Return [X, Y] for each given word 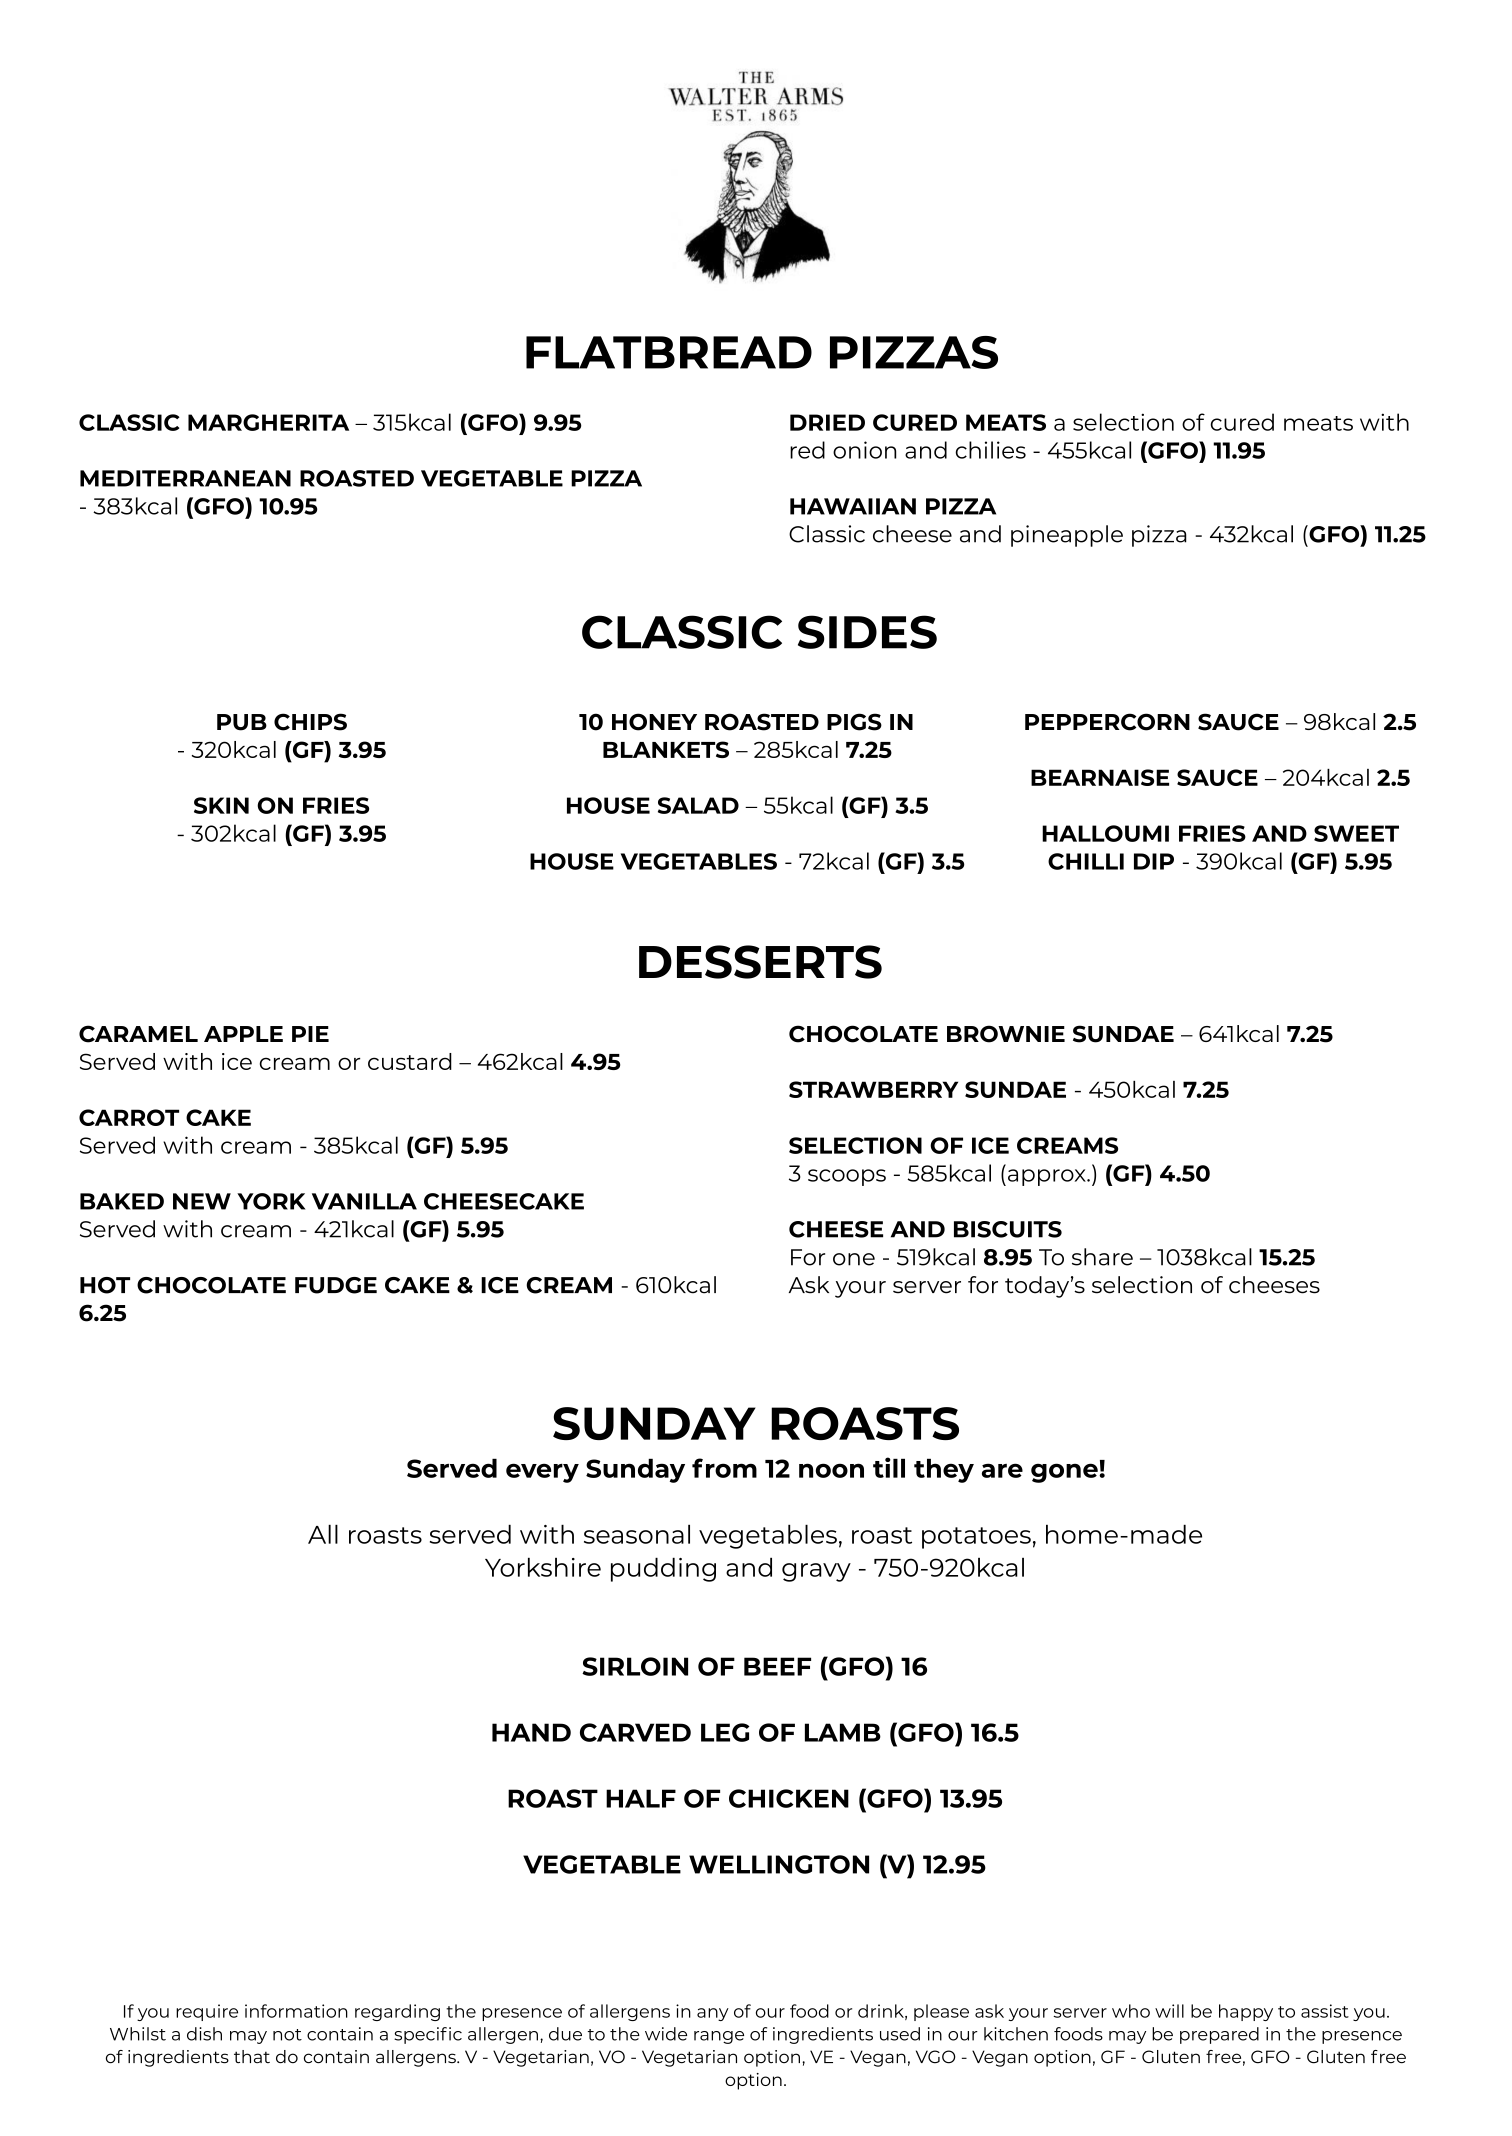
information [296, 2011]
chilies [991, 450]
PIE [310, 1034]
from [724, 1468]
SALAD [698, 805]
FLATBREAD [669, 352]
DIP [1154, 861]
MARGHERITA [268, 422]
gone [1065, 1473]
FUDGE [336, 1285]
